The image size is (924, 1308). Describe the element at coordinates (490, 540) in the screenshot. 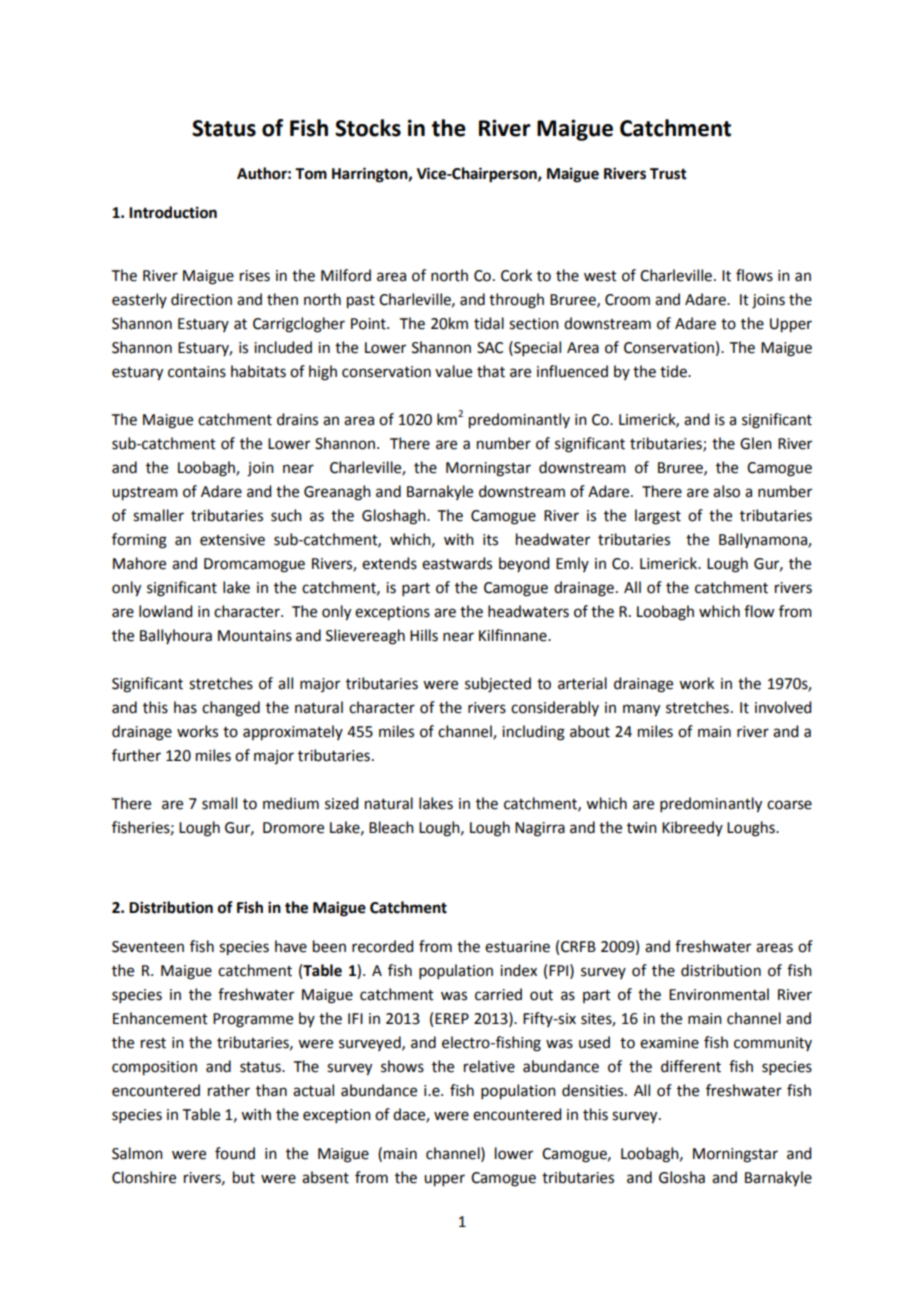

I see `its` at that location.
